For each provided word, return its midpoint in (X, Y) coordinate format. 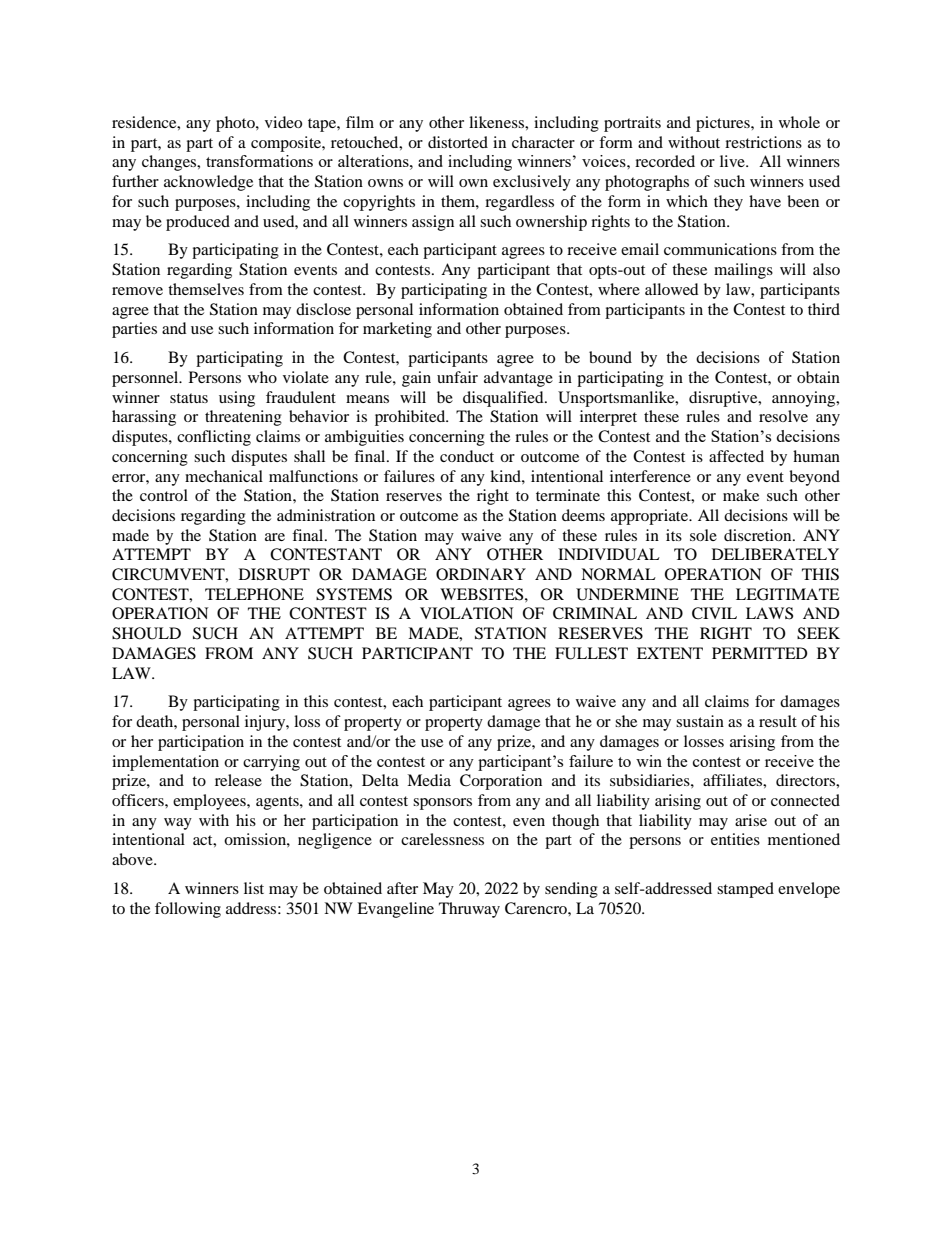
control (164, 495)
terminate (568, 495)
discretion (759, 535)
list (254, 888)
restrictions (763, 142)
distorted (458, 142)
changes (170, 163)
